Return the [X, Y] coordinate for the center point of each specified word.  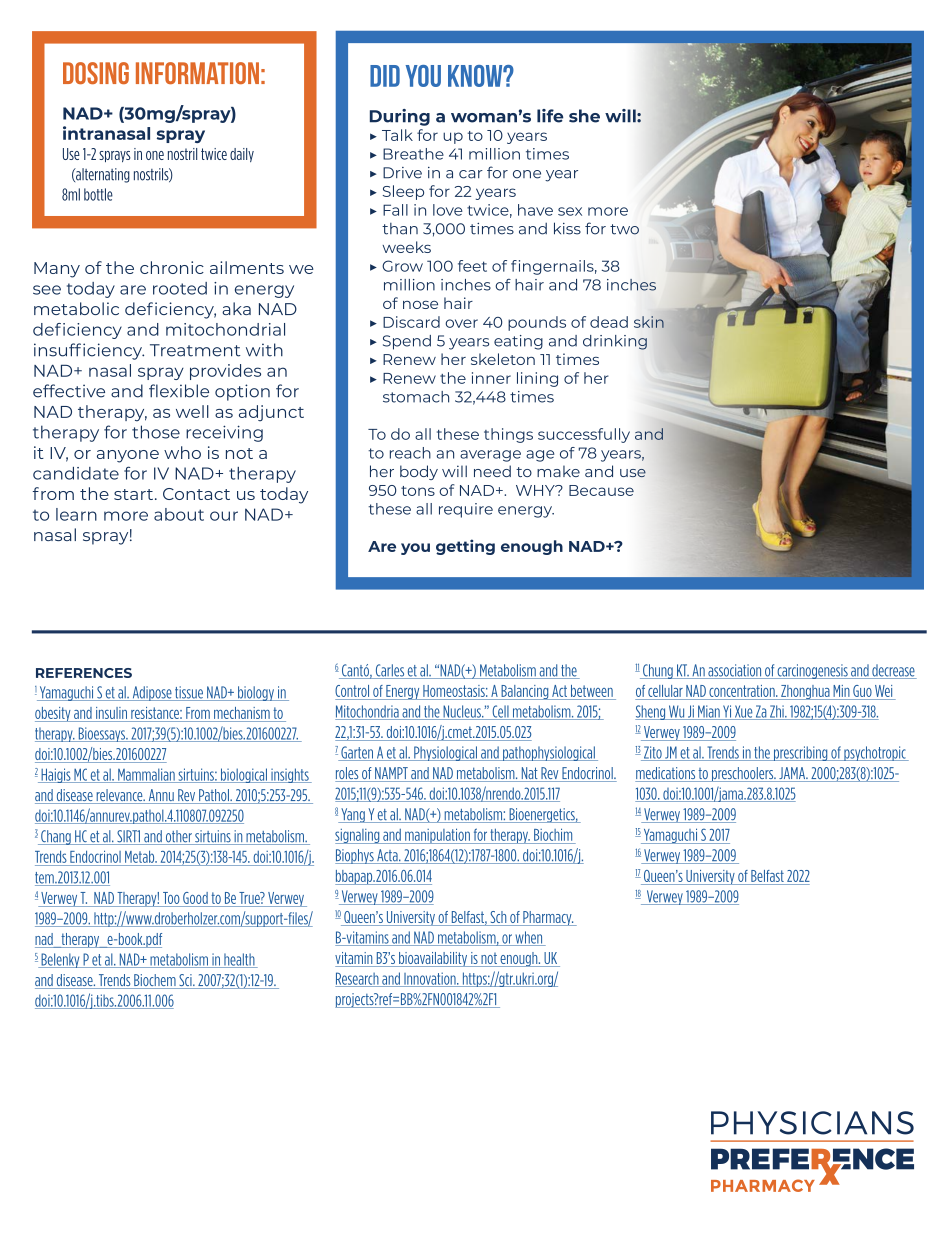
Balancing [525, 692]
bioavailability [433, 959]
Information [197, 73]
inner [491, 378]
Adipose [152, 693]
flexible [179, 391]
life [550, 116]
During [400, 117]
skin [649, 322]
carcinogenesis [813, 671]
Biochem [155, 981]
